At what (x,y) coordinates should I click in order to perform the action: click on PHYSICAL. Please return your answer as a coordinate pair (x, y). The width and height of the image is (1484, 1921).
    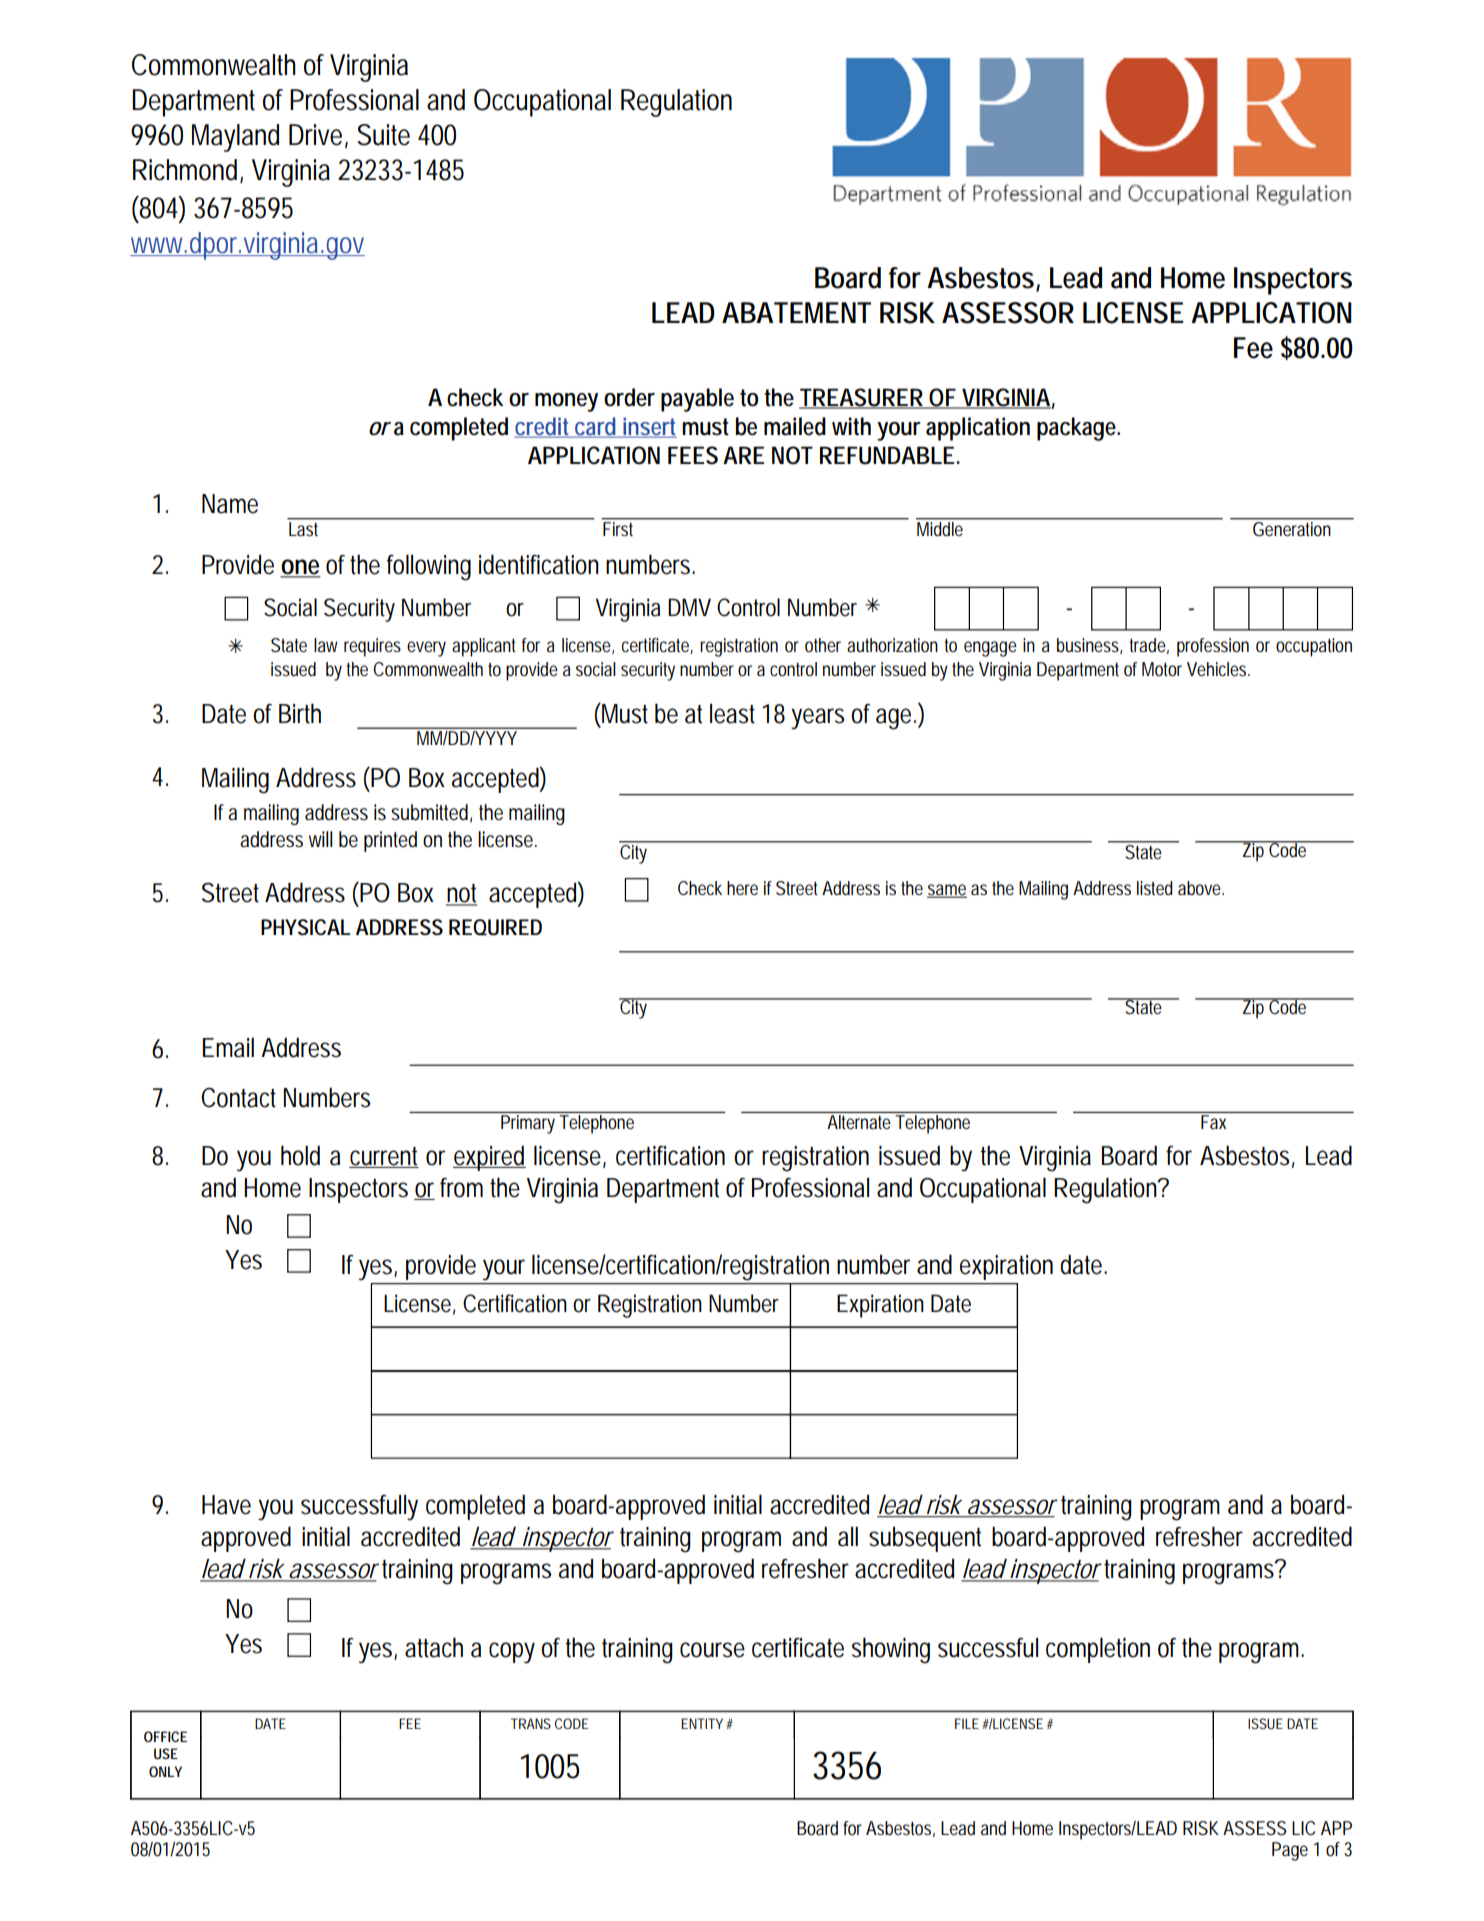
    Looking at the image, I should click on (305, 927).
